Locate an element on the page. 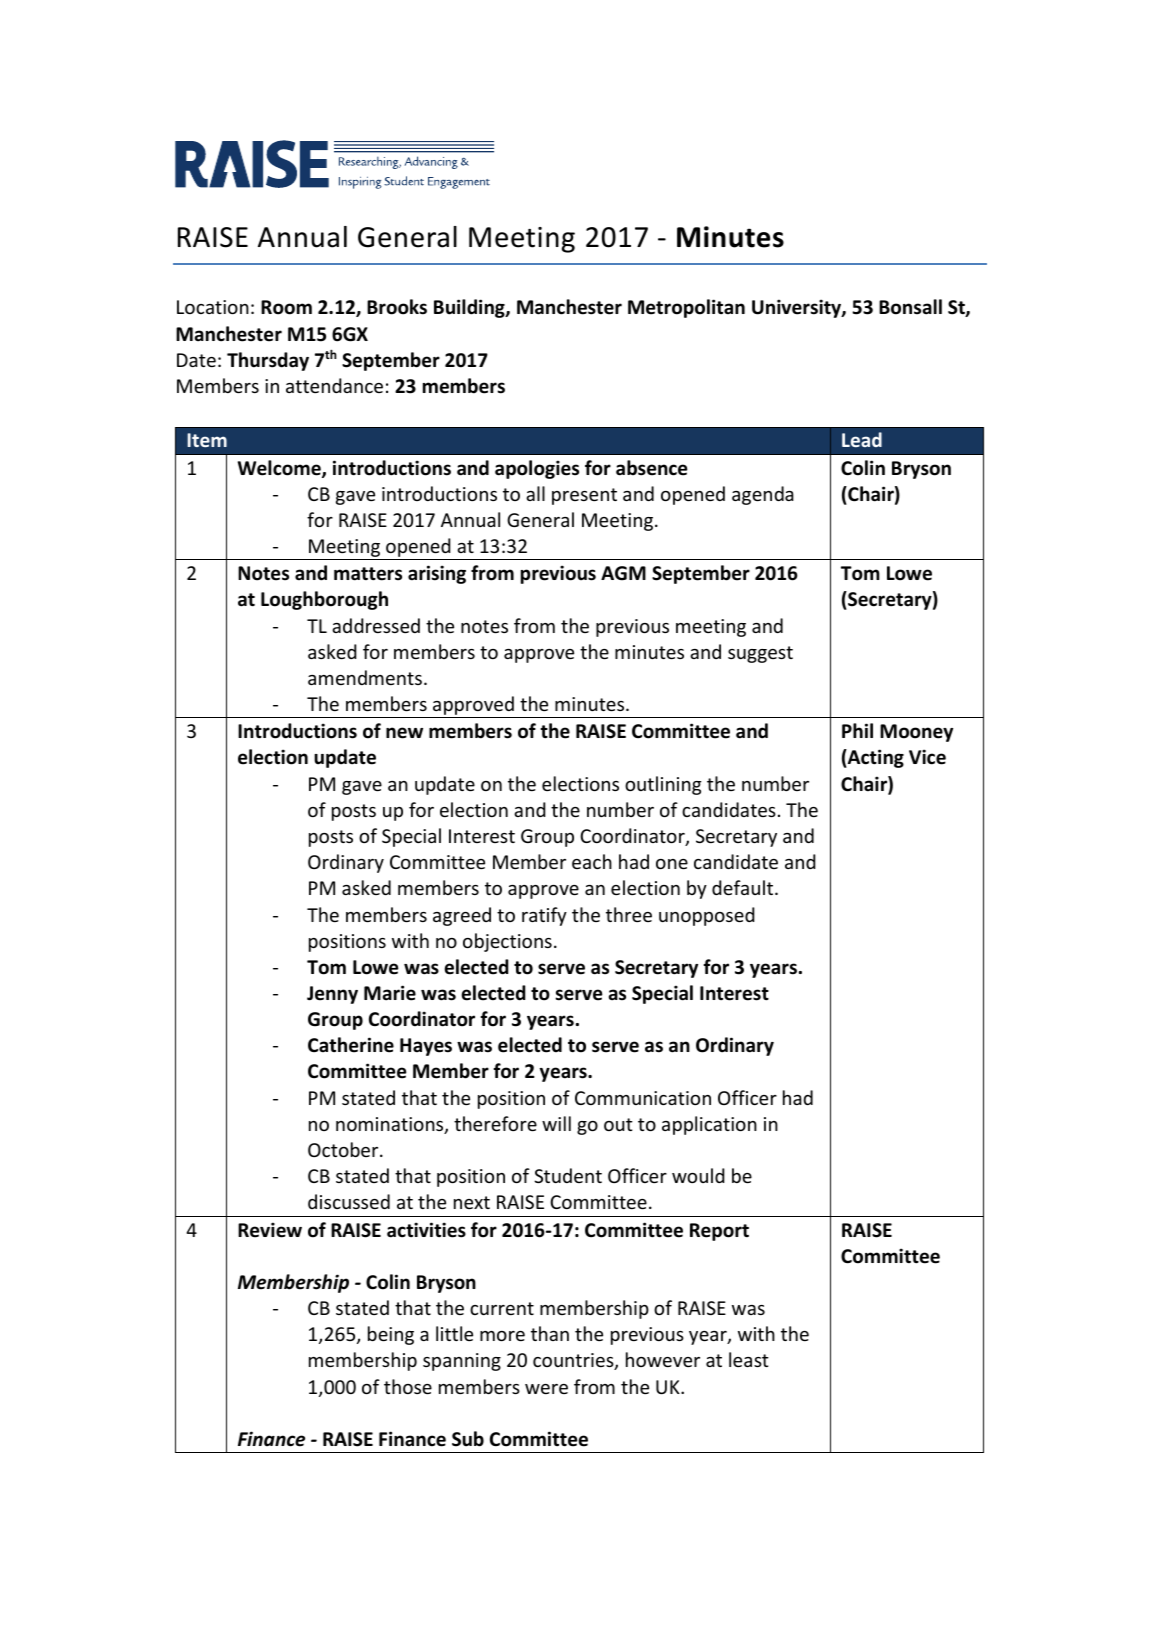  Phil is located at coordinates (857, 730).
